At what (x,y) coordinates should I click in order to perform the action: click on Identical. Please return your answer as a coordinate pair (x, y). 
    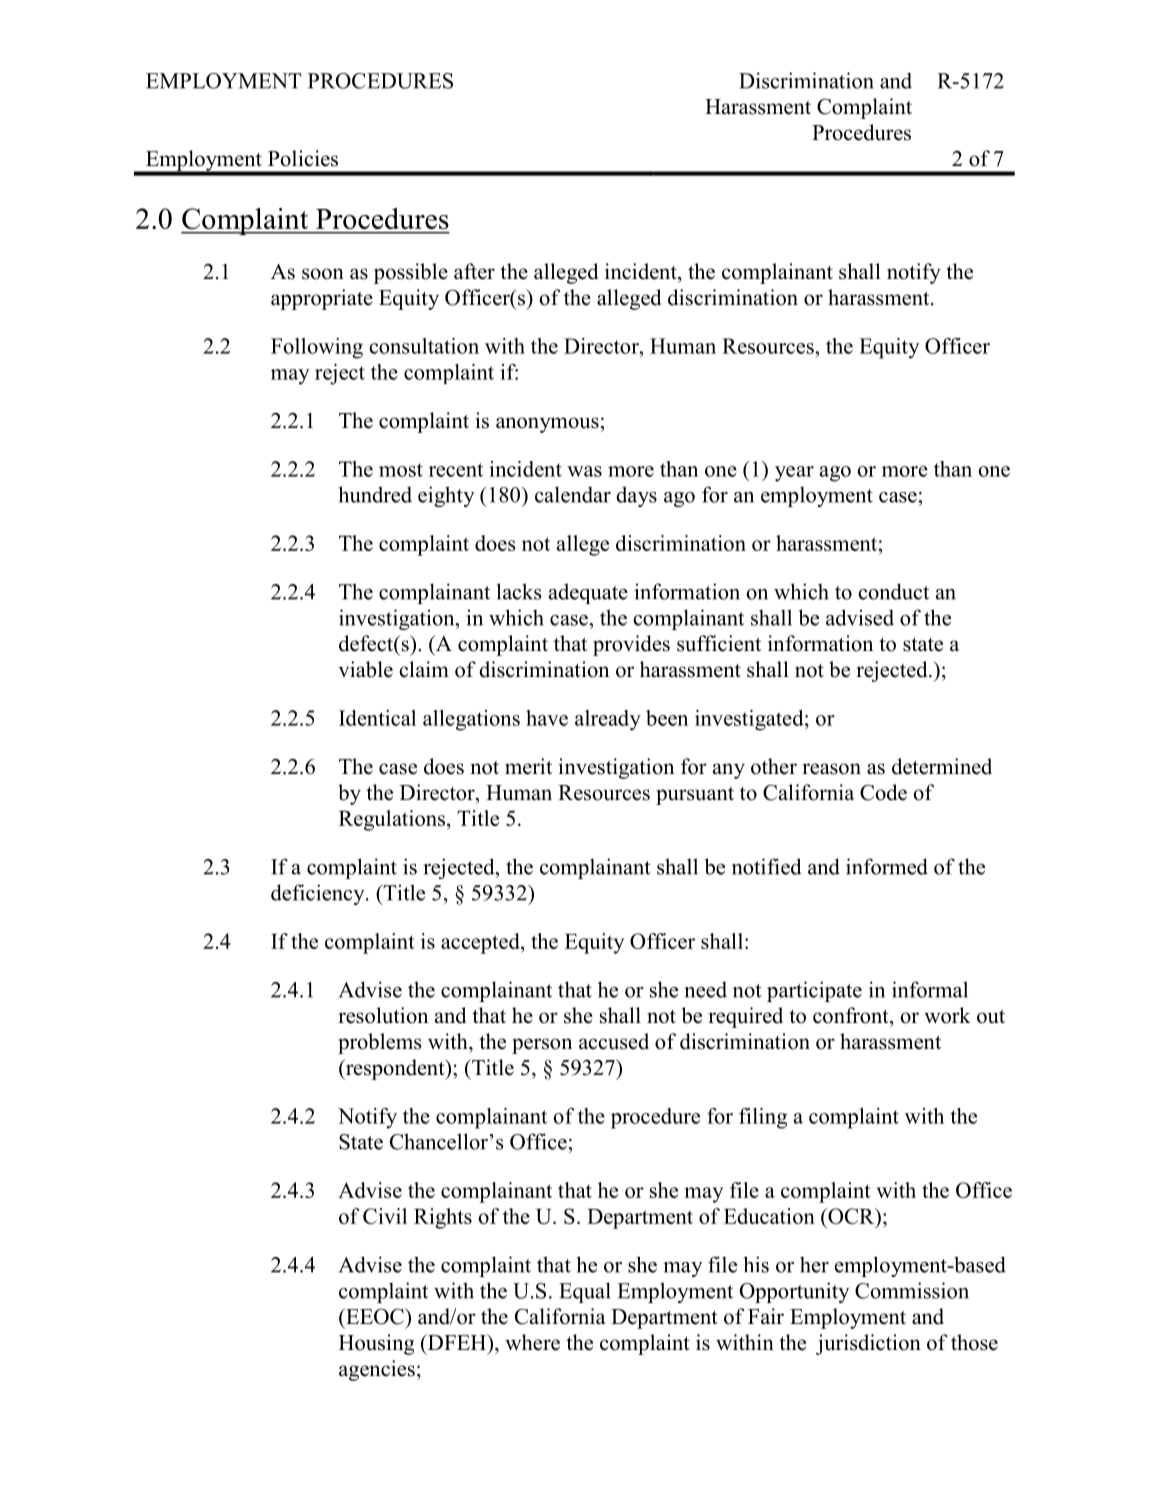
    Looking at the image, I should click on (377, 718).
